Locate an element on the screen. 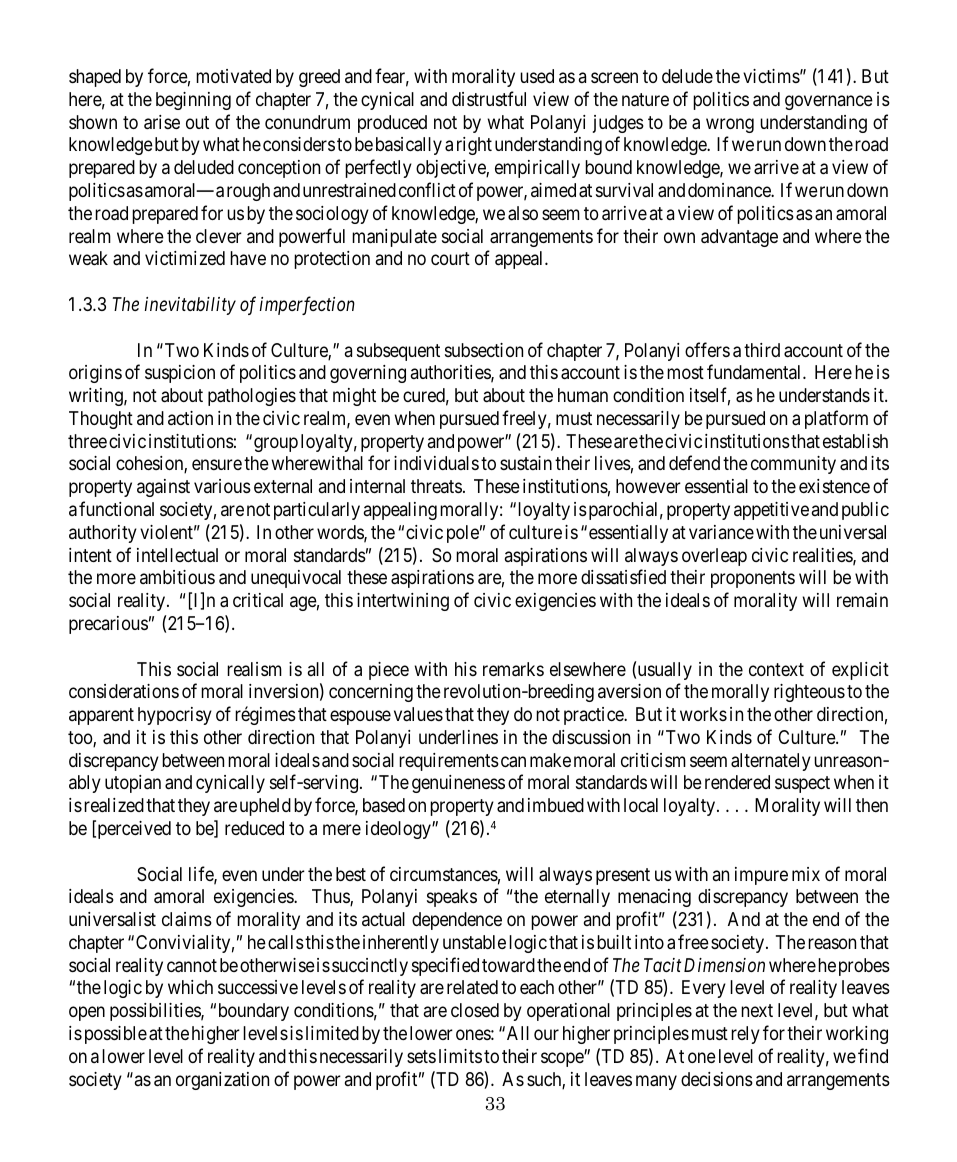 The height and width of the screenshot is (1162, 957). remain is located at coordinates (862, 600).
